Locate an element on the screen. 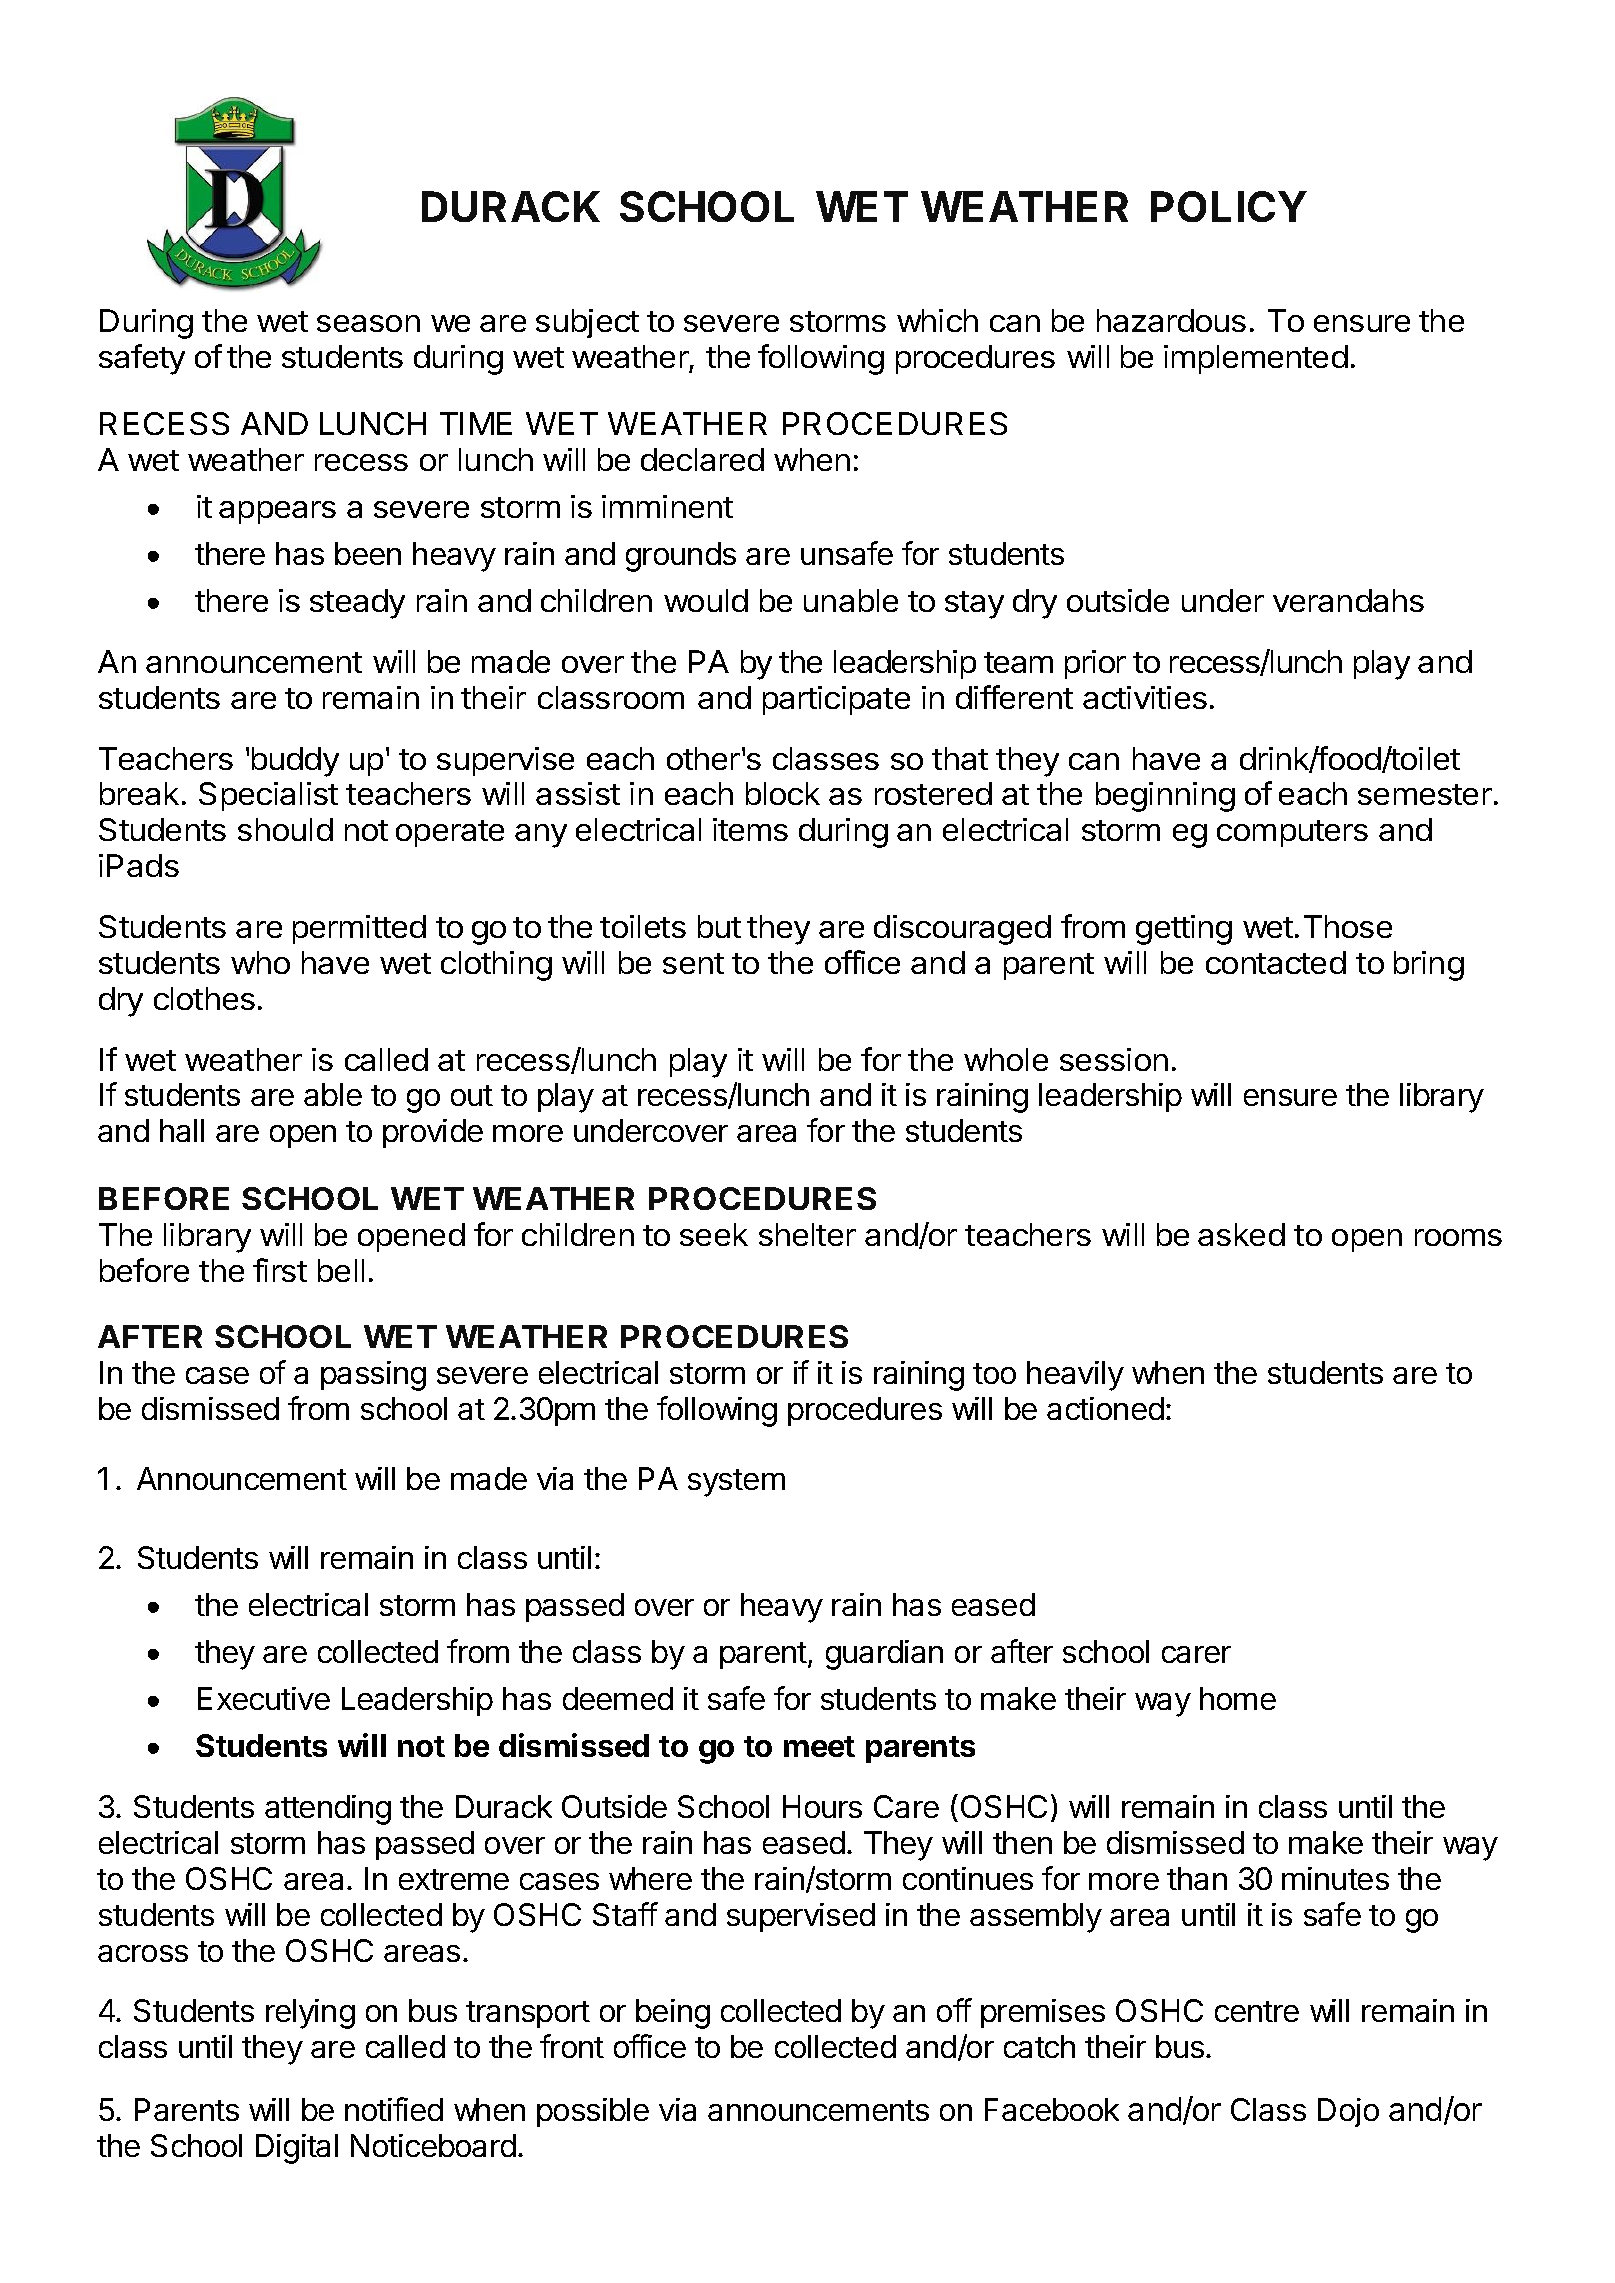 The height and width of the screenshot is (2283, 1615). season is located at coordinates (368, 323).
